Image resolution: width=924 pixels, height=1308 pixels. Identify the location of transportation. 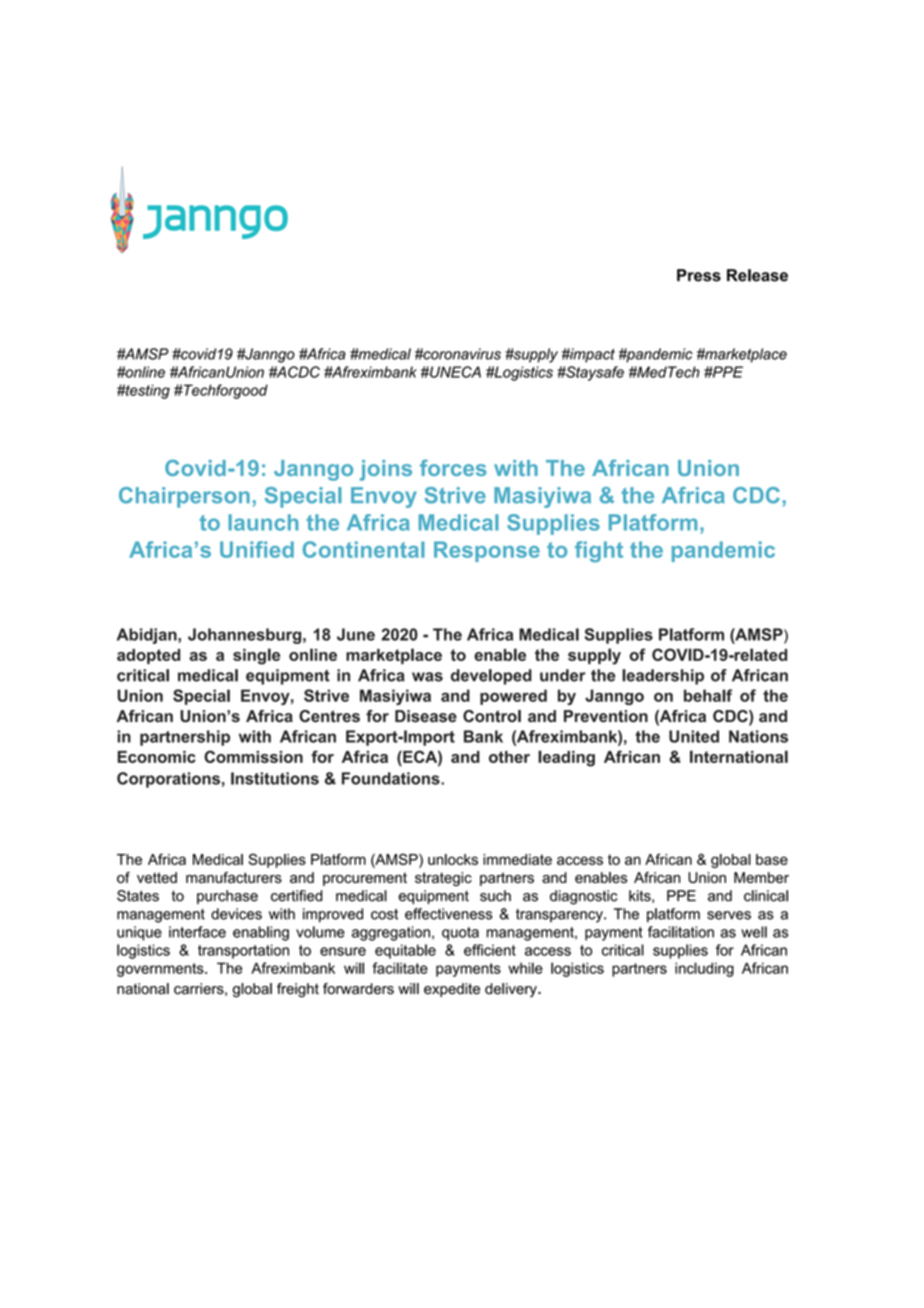
(243, 951).
